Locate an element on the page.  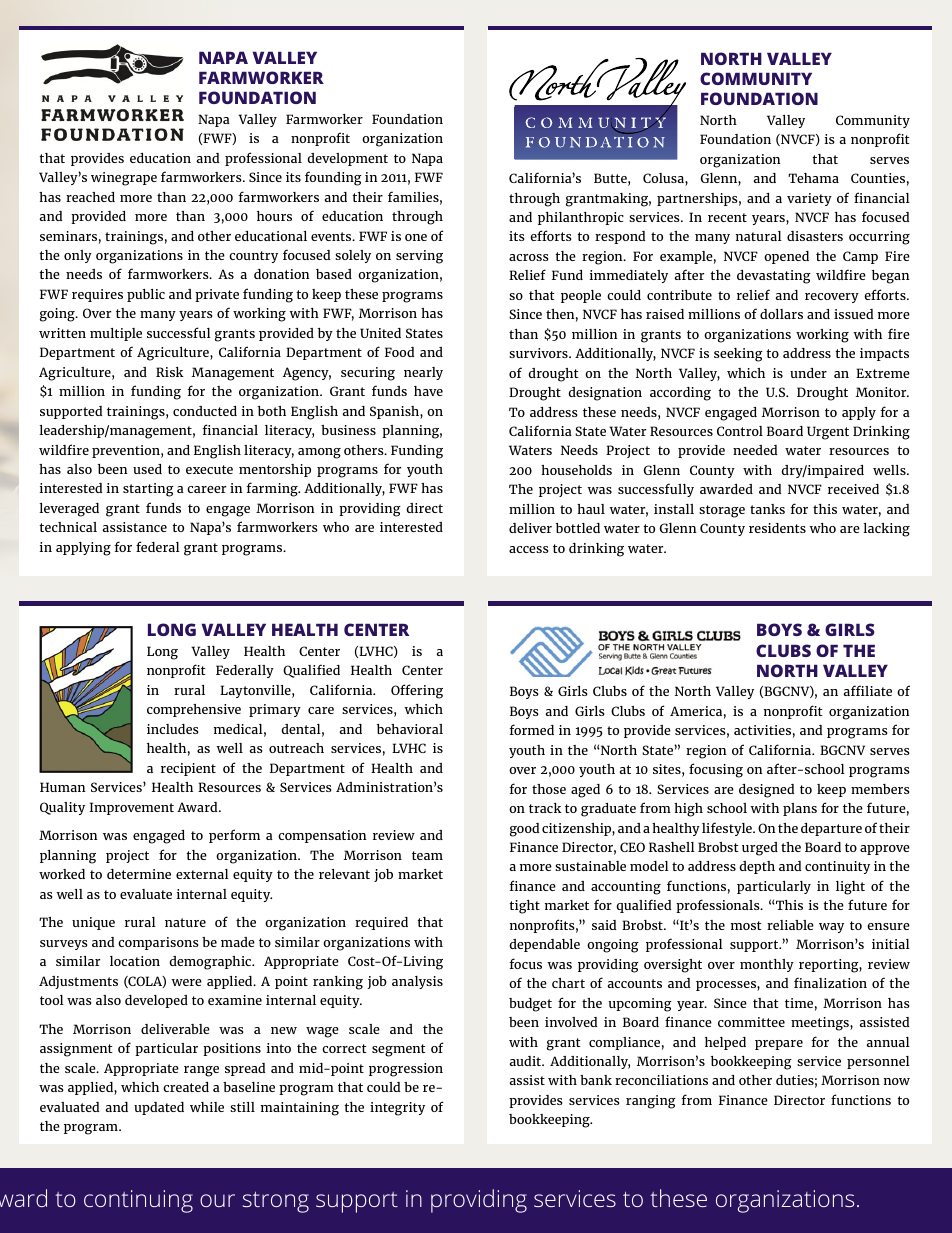
reached is located at coordinates (90, 197).
